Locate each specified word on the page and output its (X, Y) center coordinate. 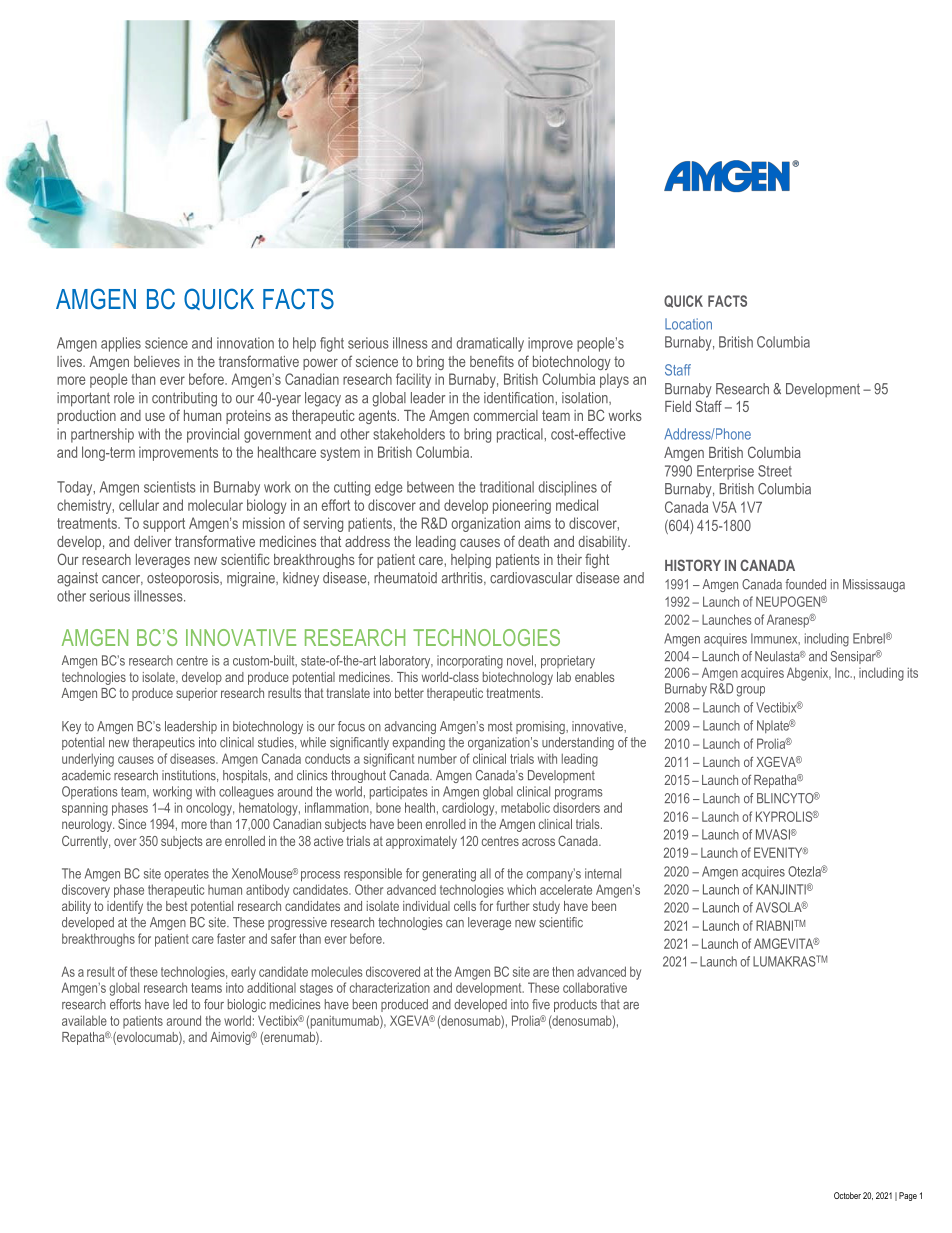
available (84, 1020)
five (541, 1004)
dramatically (490, 344)
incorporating (470, 662)
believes (157, 361)
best (177, 906)
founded (805, 584)
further (513, 906)
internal (603, 873)
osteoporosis (184, 579)
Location (688, 324)
